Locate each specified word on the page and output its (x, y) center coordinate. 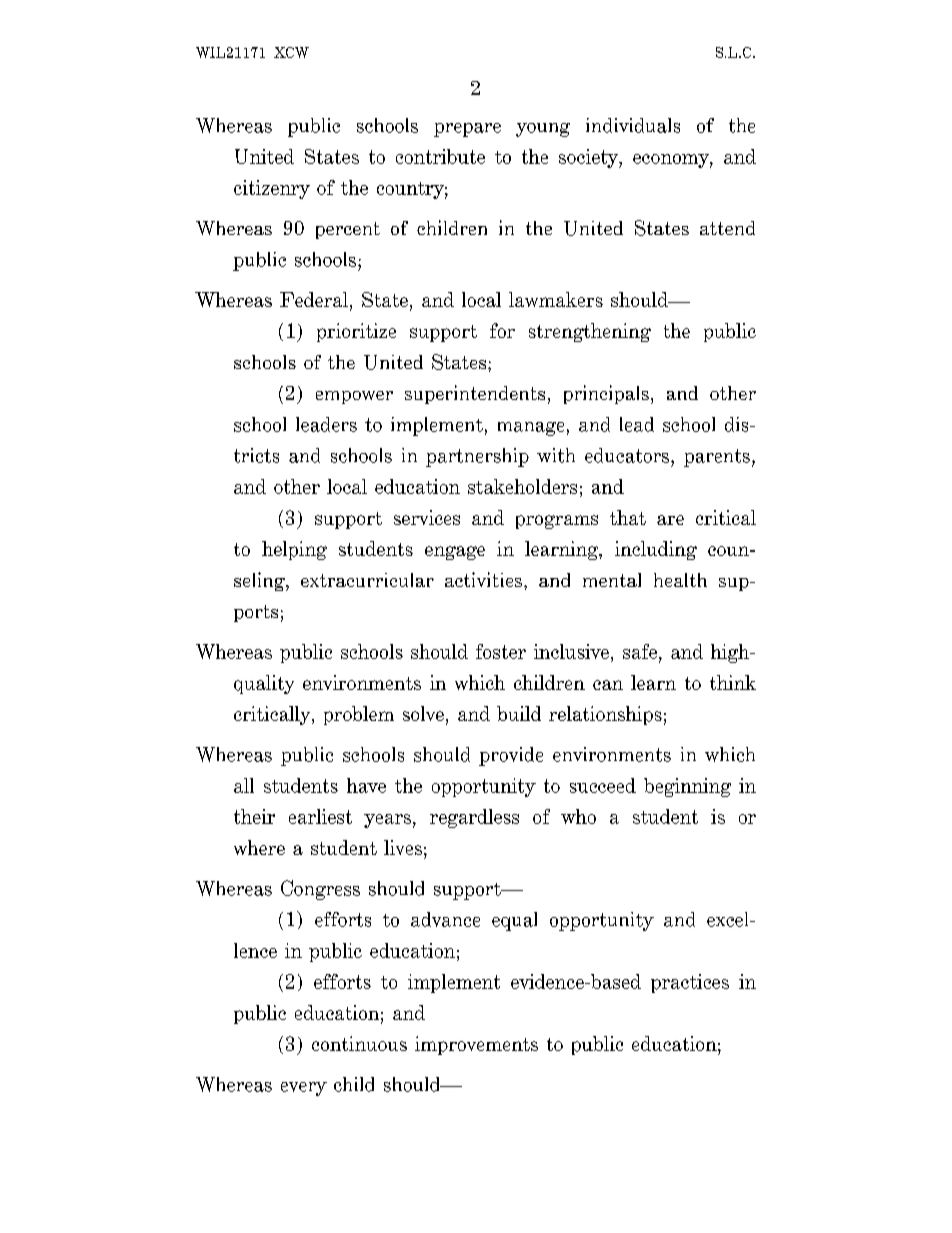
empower (354, 397)
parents (717, 458)
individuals (633, 125)
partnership (477, 457)
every (304, 1089)
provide (511, 756)
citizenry (272, 189)
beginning (687, 787)
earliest (320, 816)
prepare (467, 130)
